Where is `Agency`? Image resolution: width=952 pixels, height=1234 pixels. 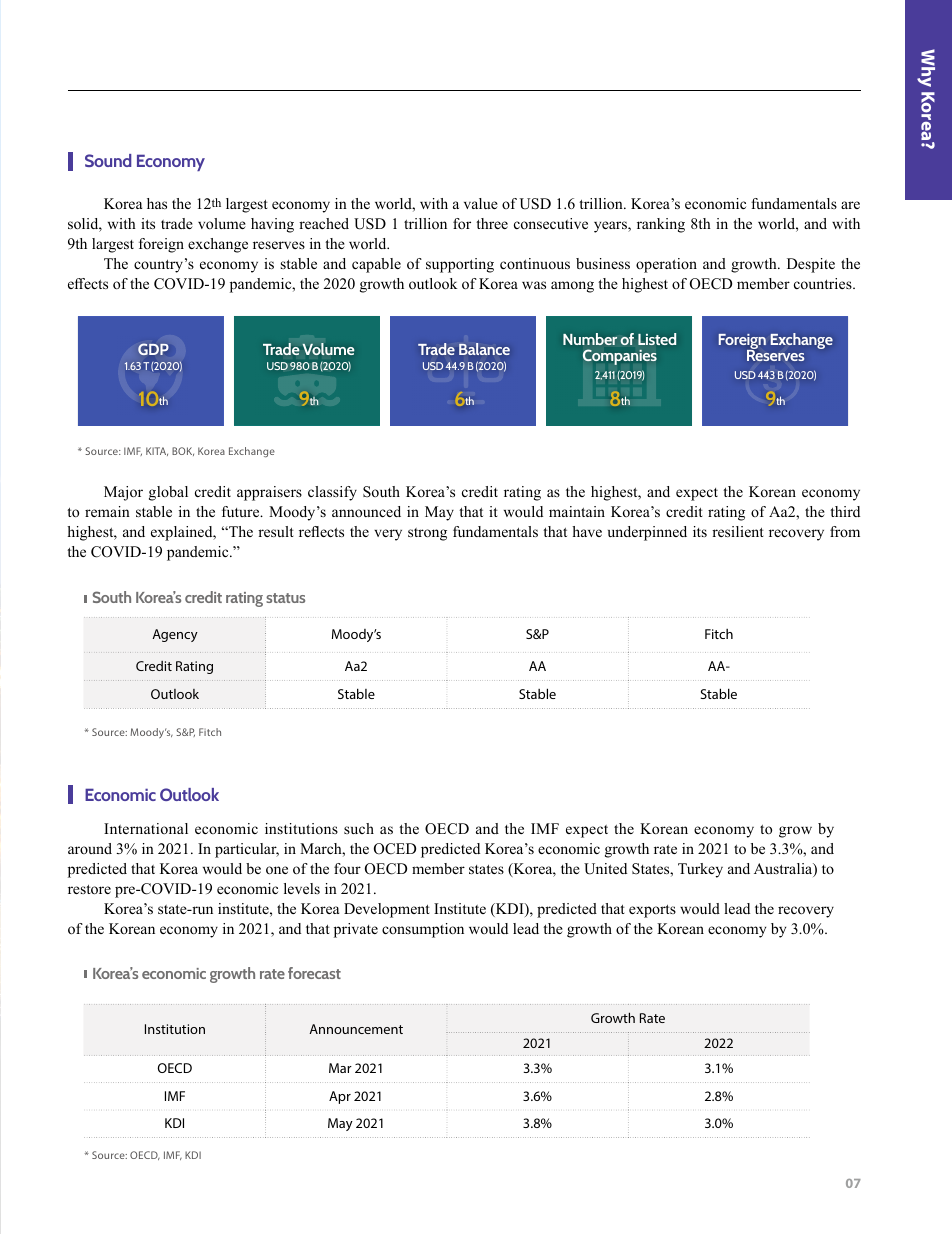 Agency is located at coordinates (175, 635).
